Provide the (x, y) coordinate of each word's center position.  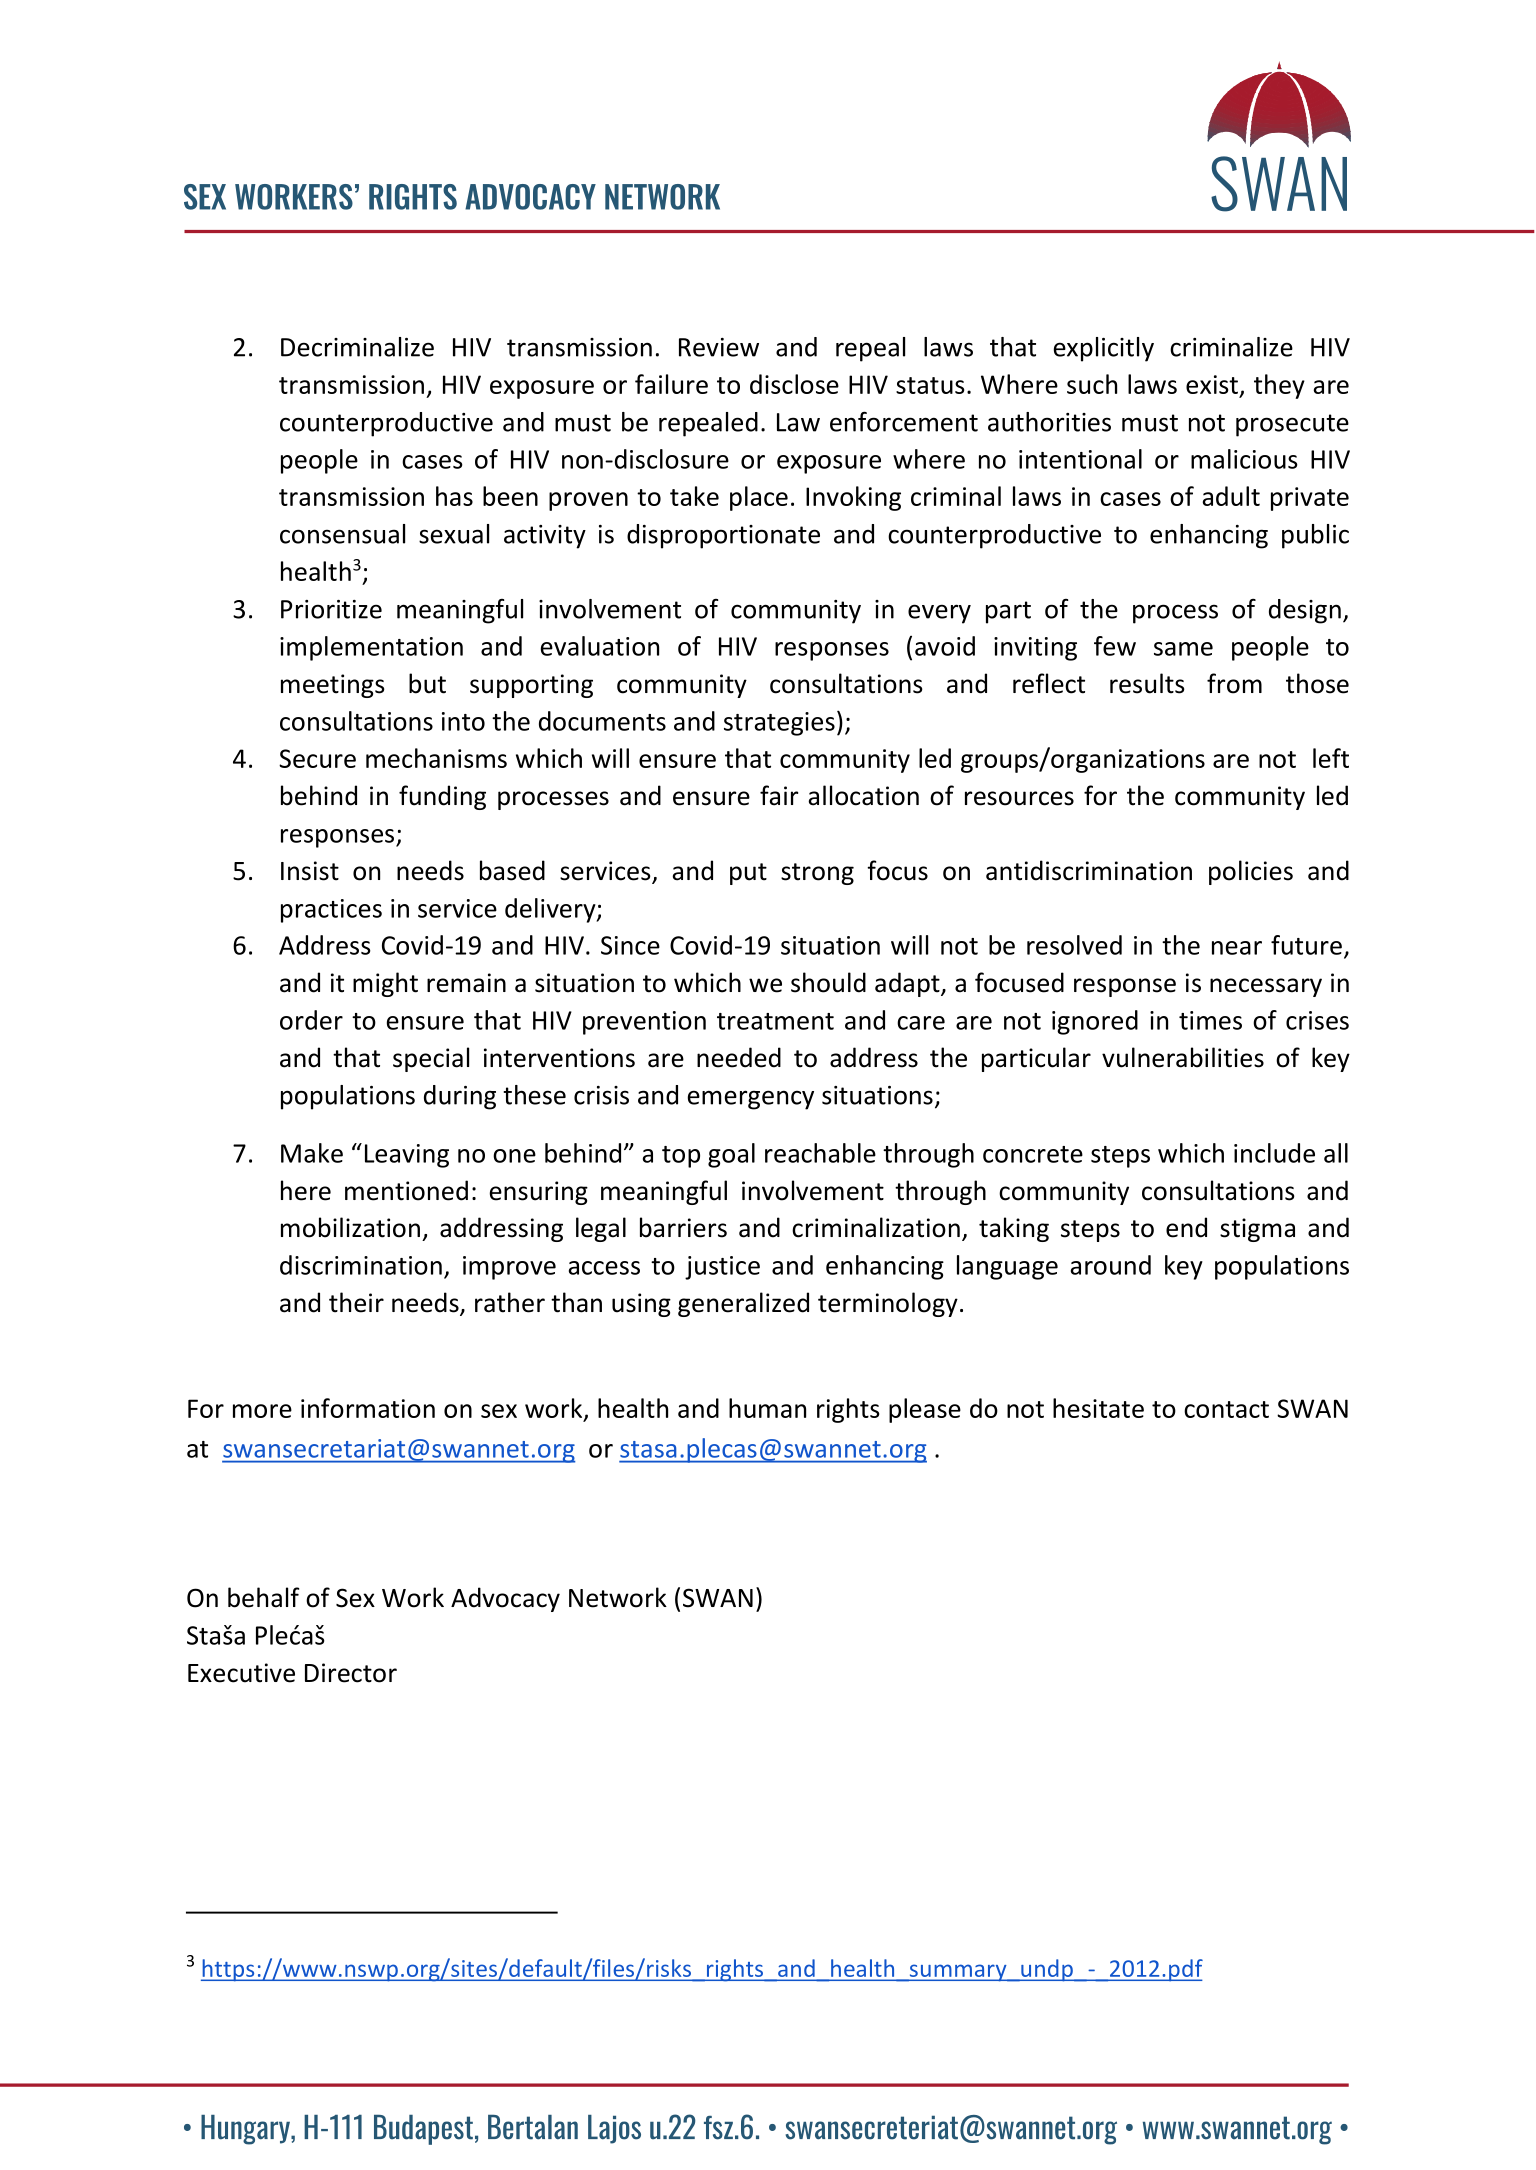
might (385, 984)
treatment (775, 1021)
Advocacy (505, 1599)
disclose (794, 384)
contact (1226, 1409)
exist (1212, 384)
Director (351, 1673)
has (454, 496)
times (1210, 1020)
